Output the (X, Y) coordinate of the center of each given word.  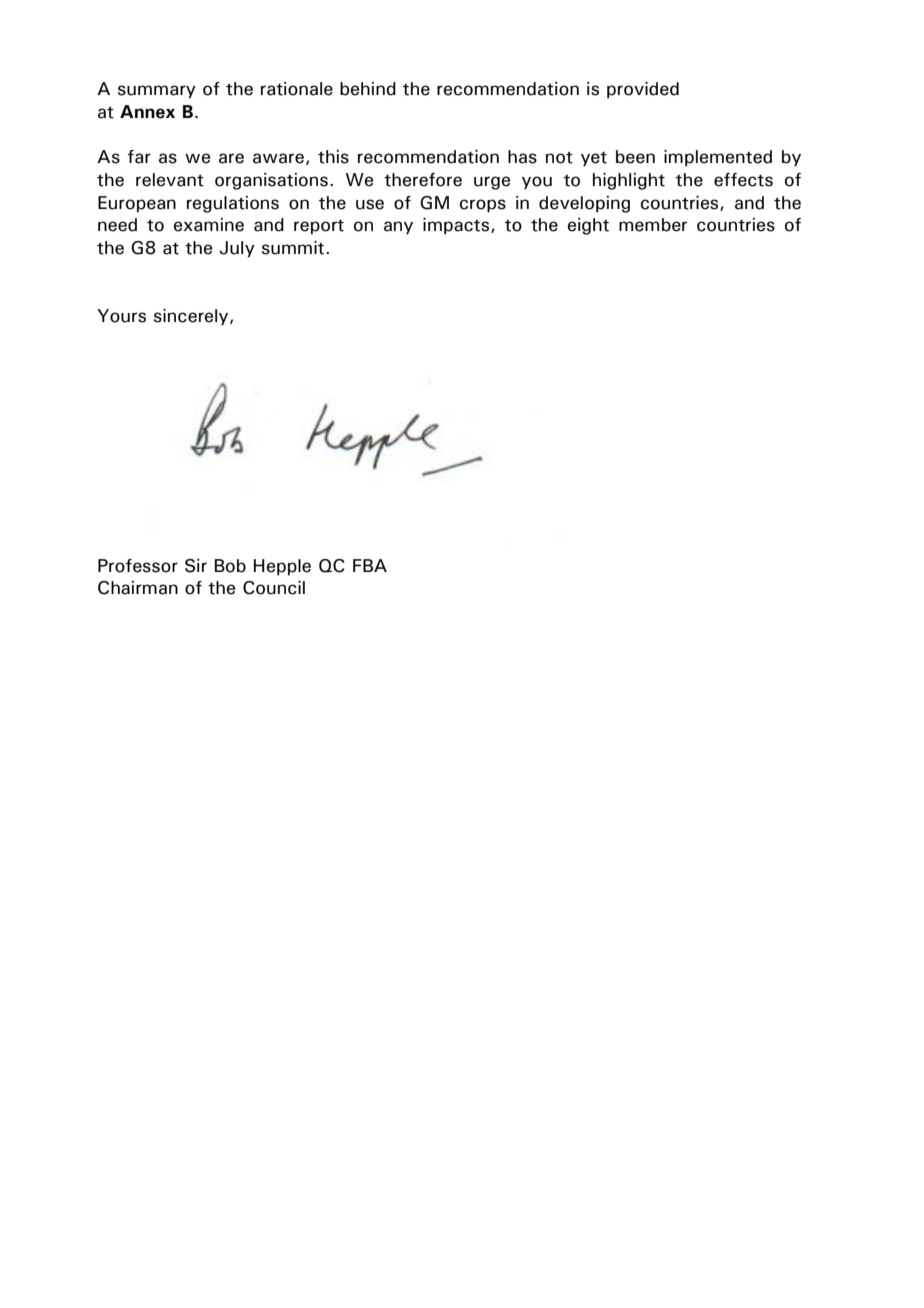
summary (157, 92)
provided (643, 90)
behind (368, 89)
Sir (196, 566)
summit (293, 248)
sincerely (192, 317)
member (653, 225)
